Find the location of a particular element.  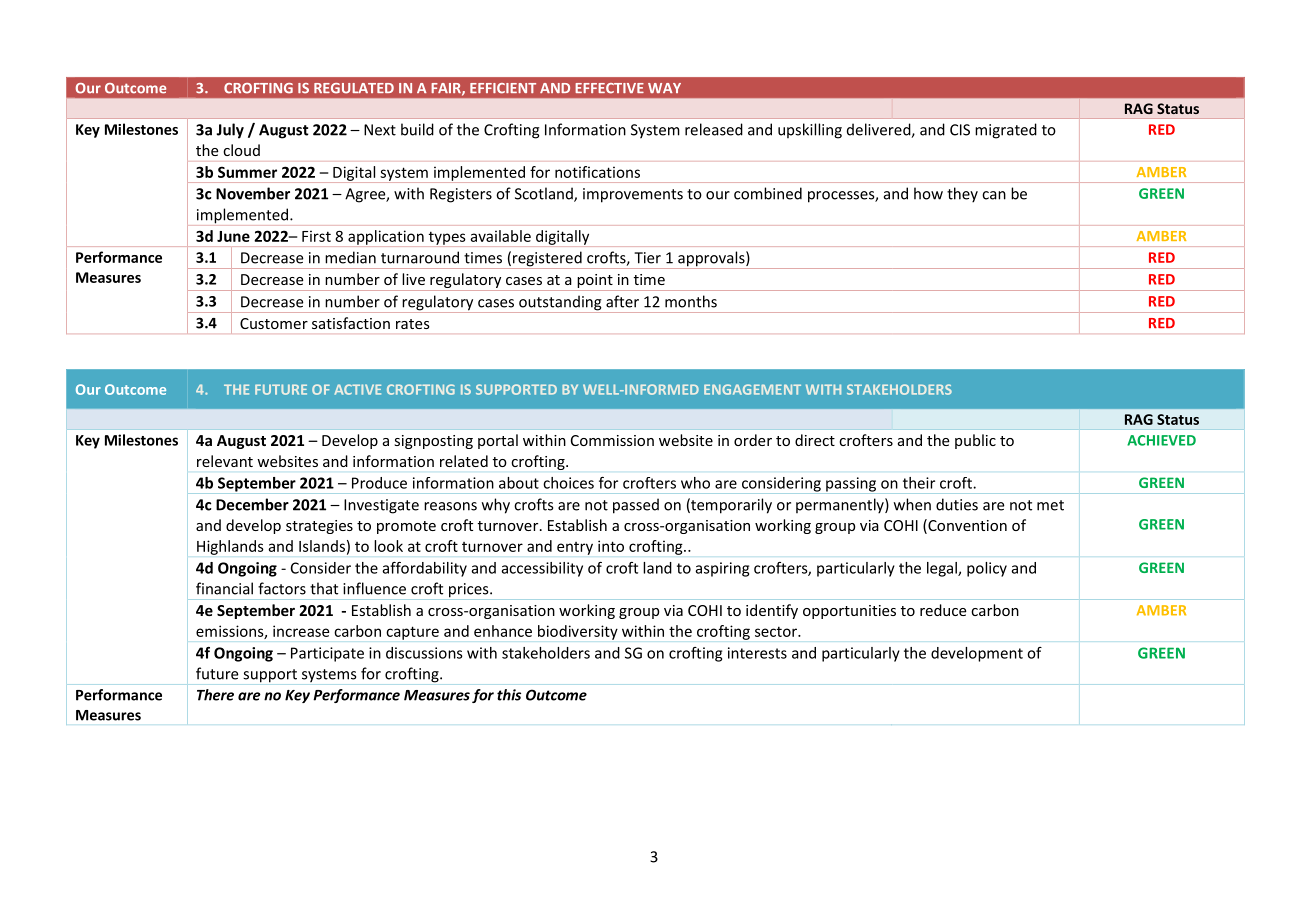

Participate is located at coordinates (327, 654).
